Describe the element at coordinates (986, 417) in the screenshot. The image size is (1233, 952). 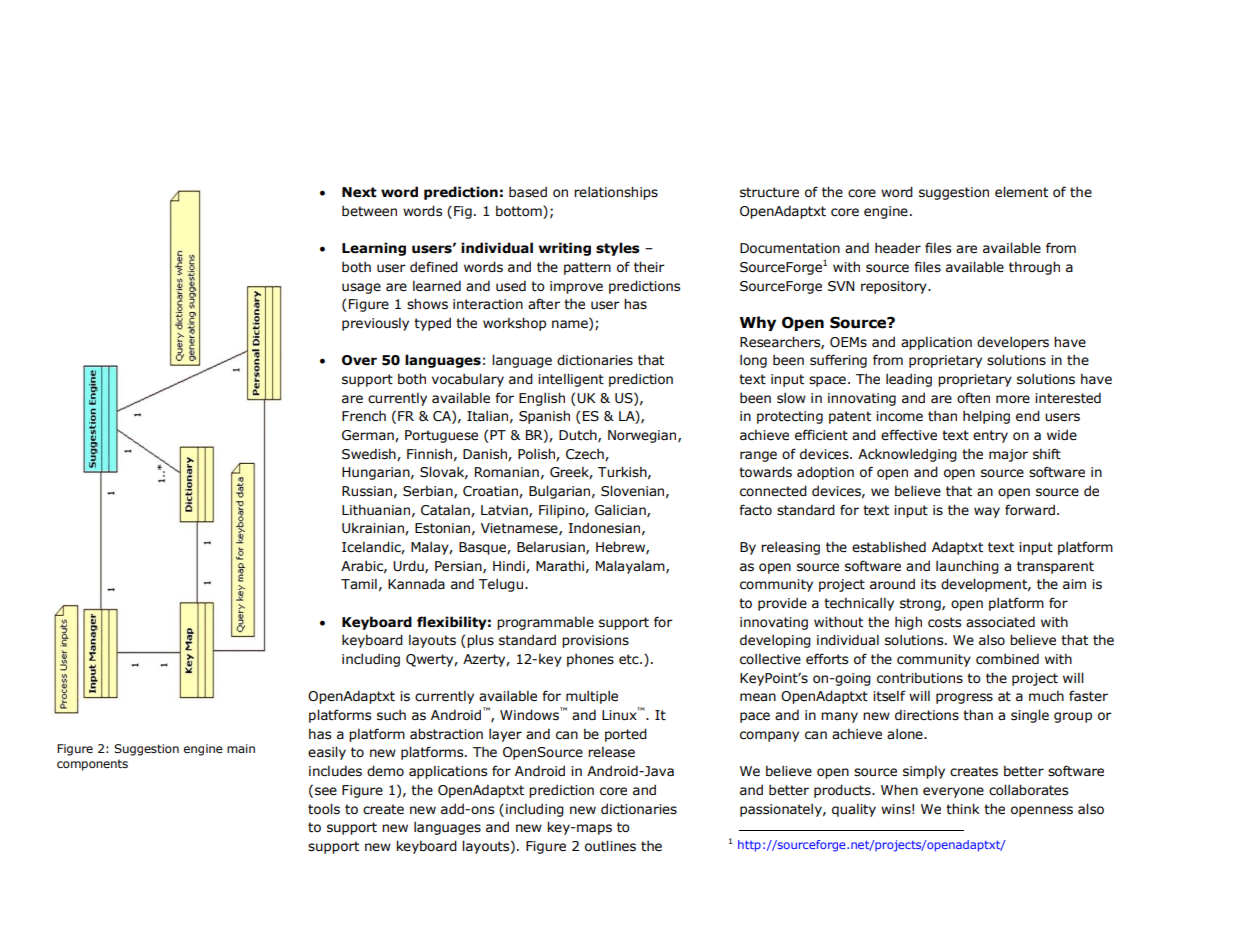
I see `helping` at that location.
